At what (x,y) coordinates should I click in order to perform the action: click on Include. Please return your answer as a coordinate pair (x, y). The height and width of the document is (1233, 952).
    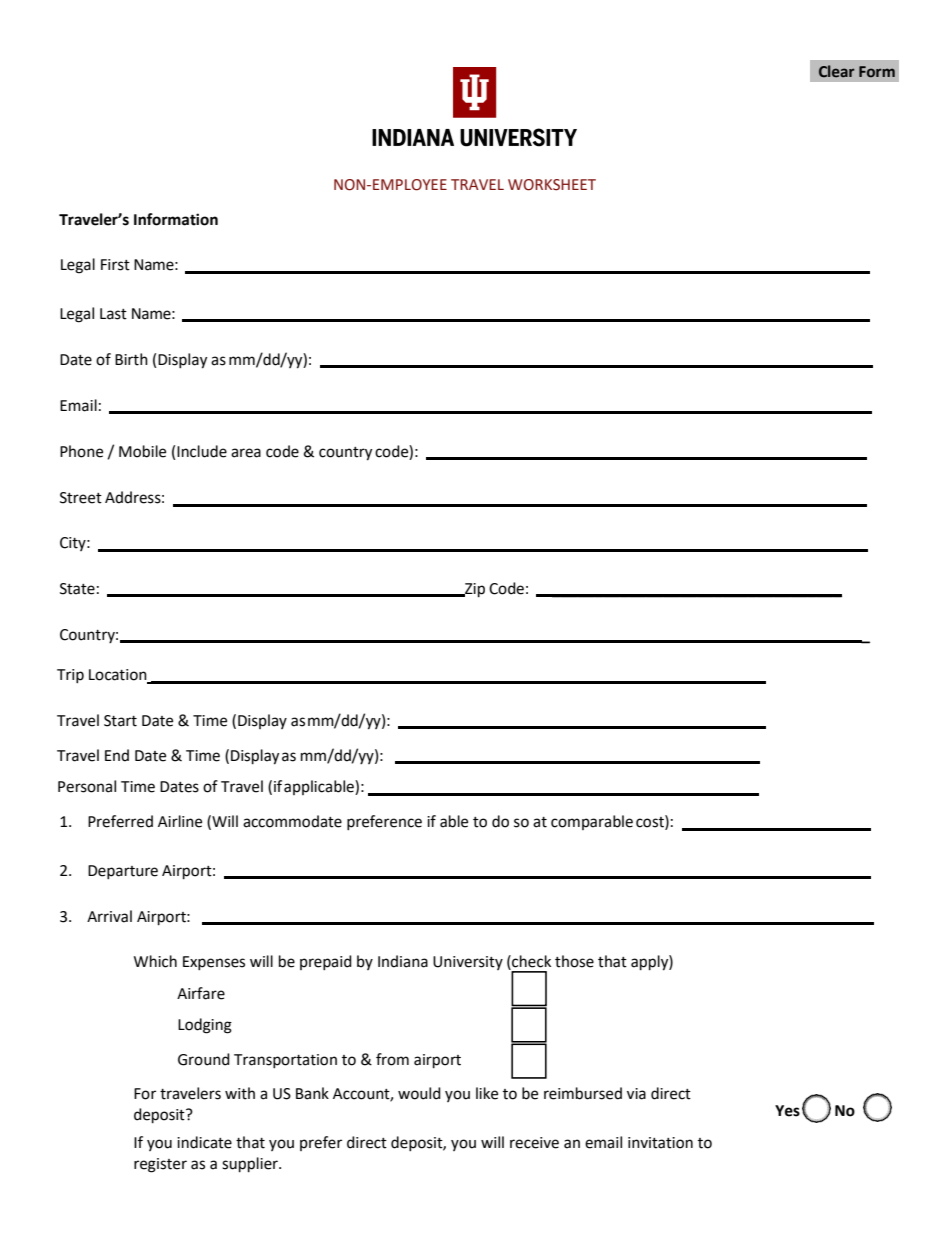
    Looking at the image, I should click on (202, 451).
